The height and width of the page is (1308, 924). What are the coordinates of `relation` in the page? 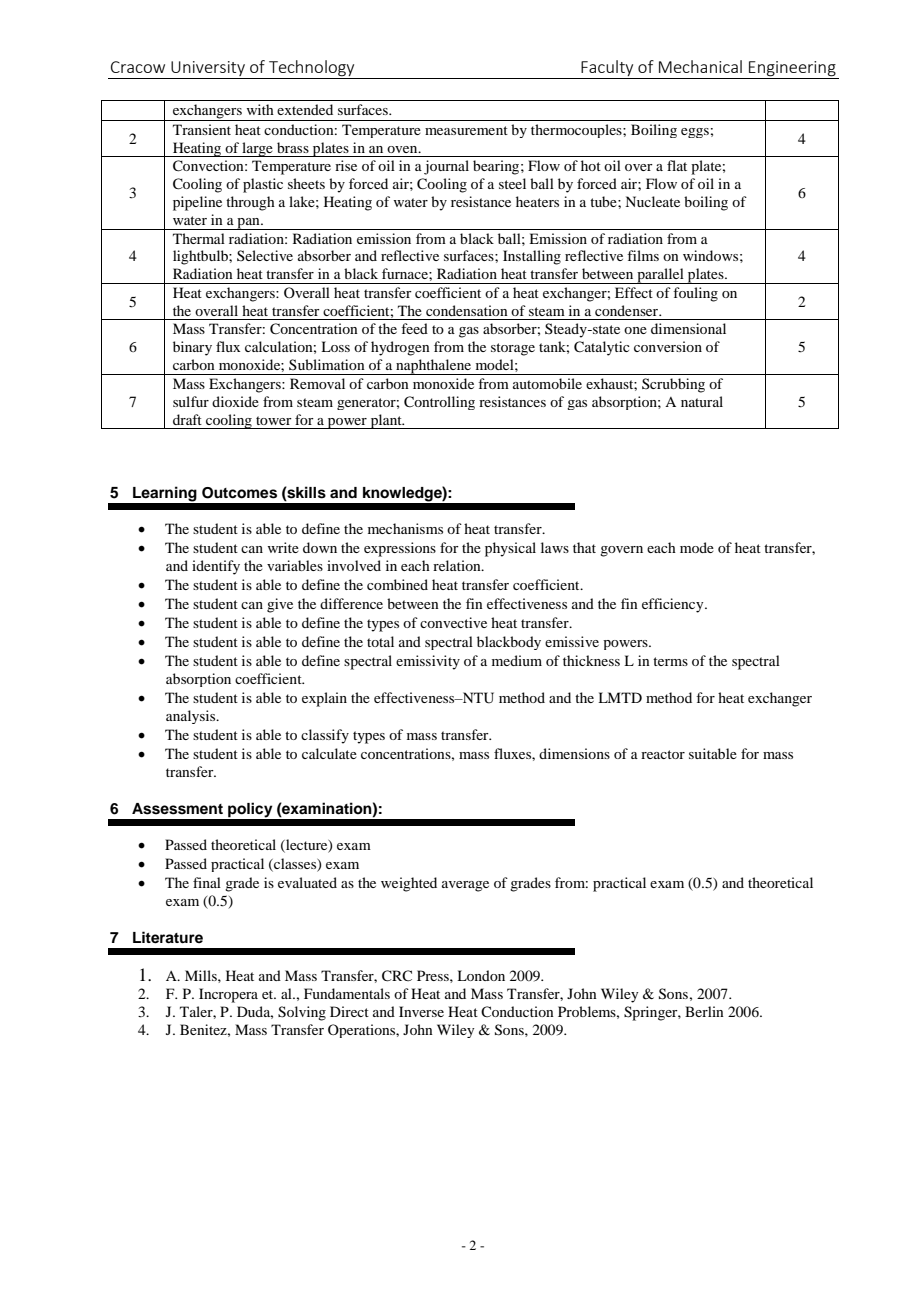 It's located at (458, 565).
